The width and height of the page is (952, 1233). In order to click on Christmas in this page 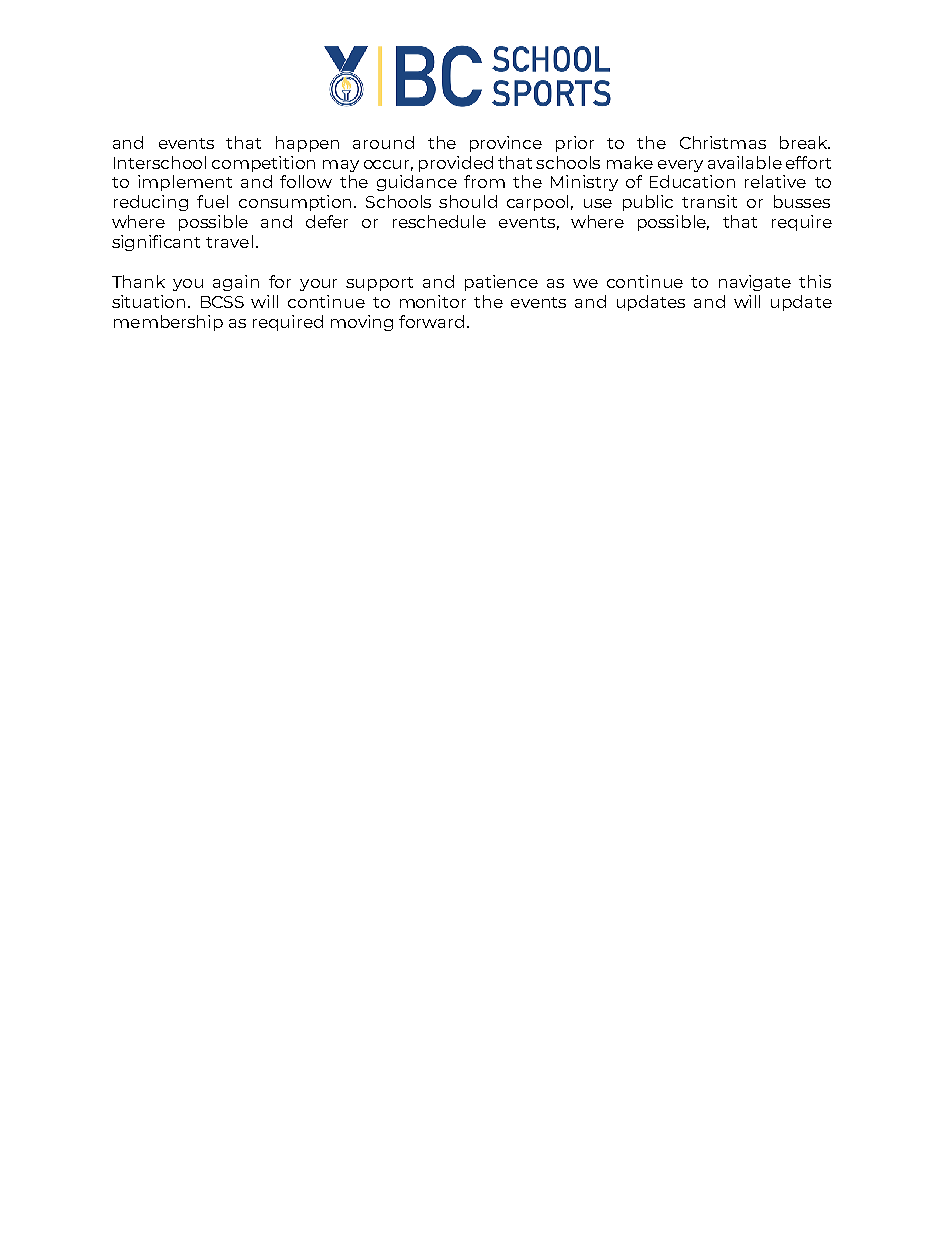, I will do `click(723, 142)`.
